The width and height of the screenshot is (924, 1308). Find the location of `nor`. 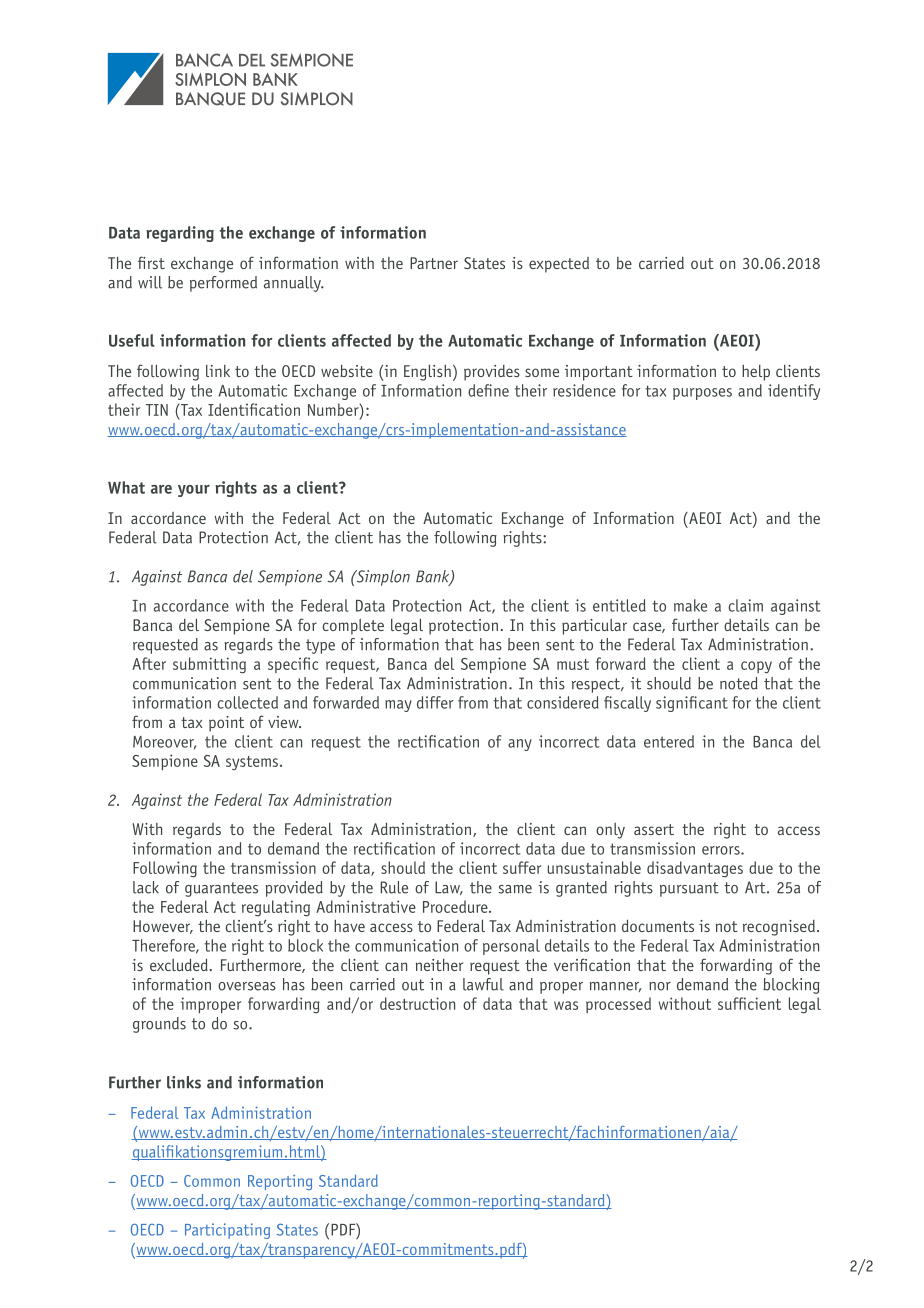

nor is located at coordinates (660, 986).
